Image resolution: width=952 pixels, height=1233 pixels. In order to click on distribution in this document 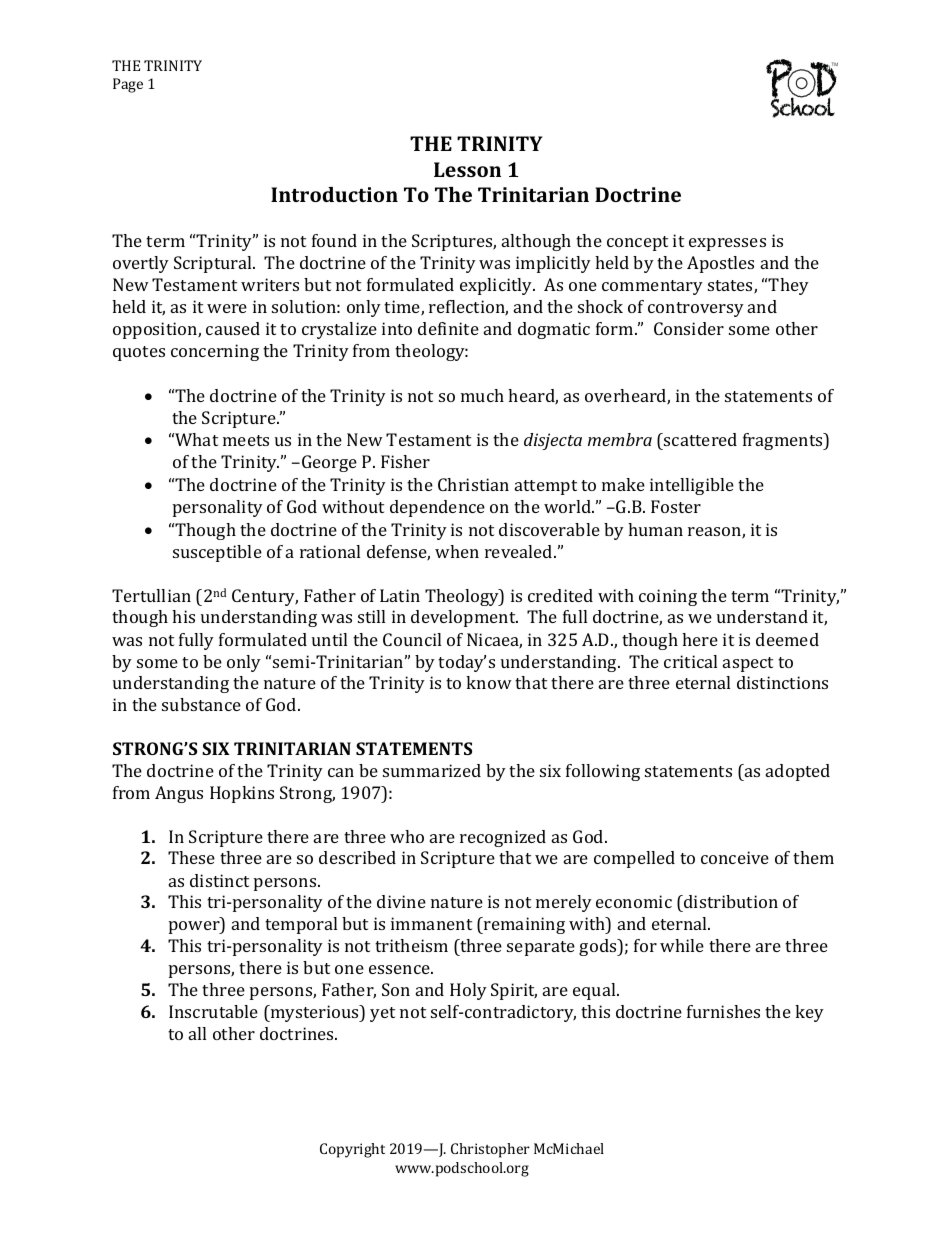, I will do `click(730, 901)`.
